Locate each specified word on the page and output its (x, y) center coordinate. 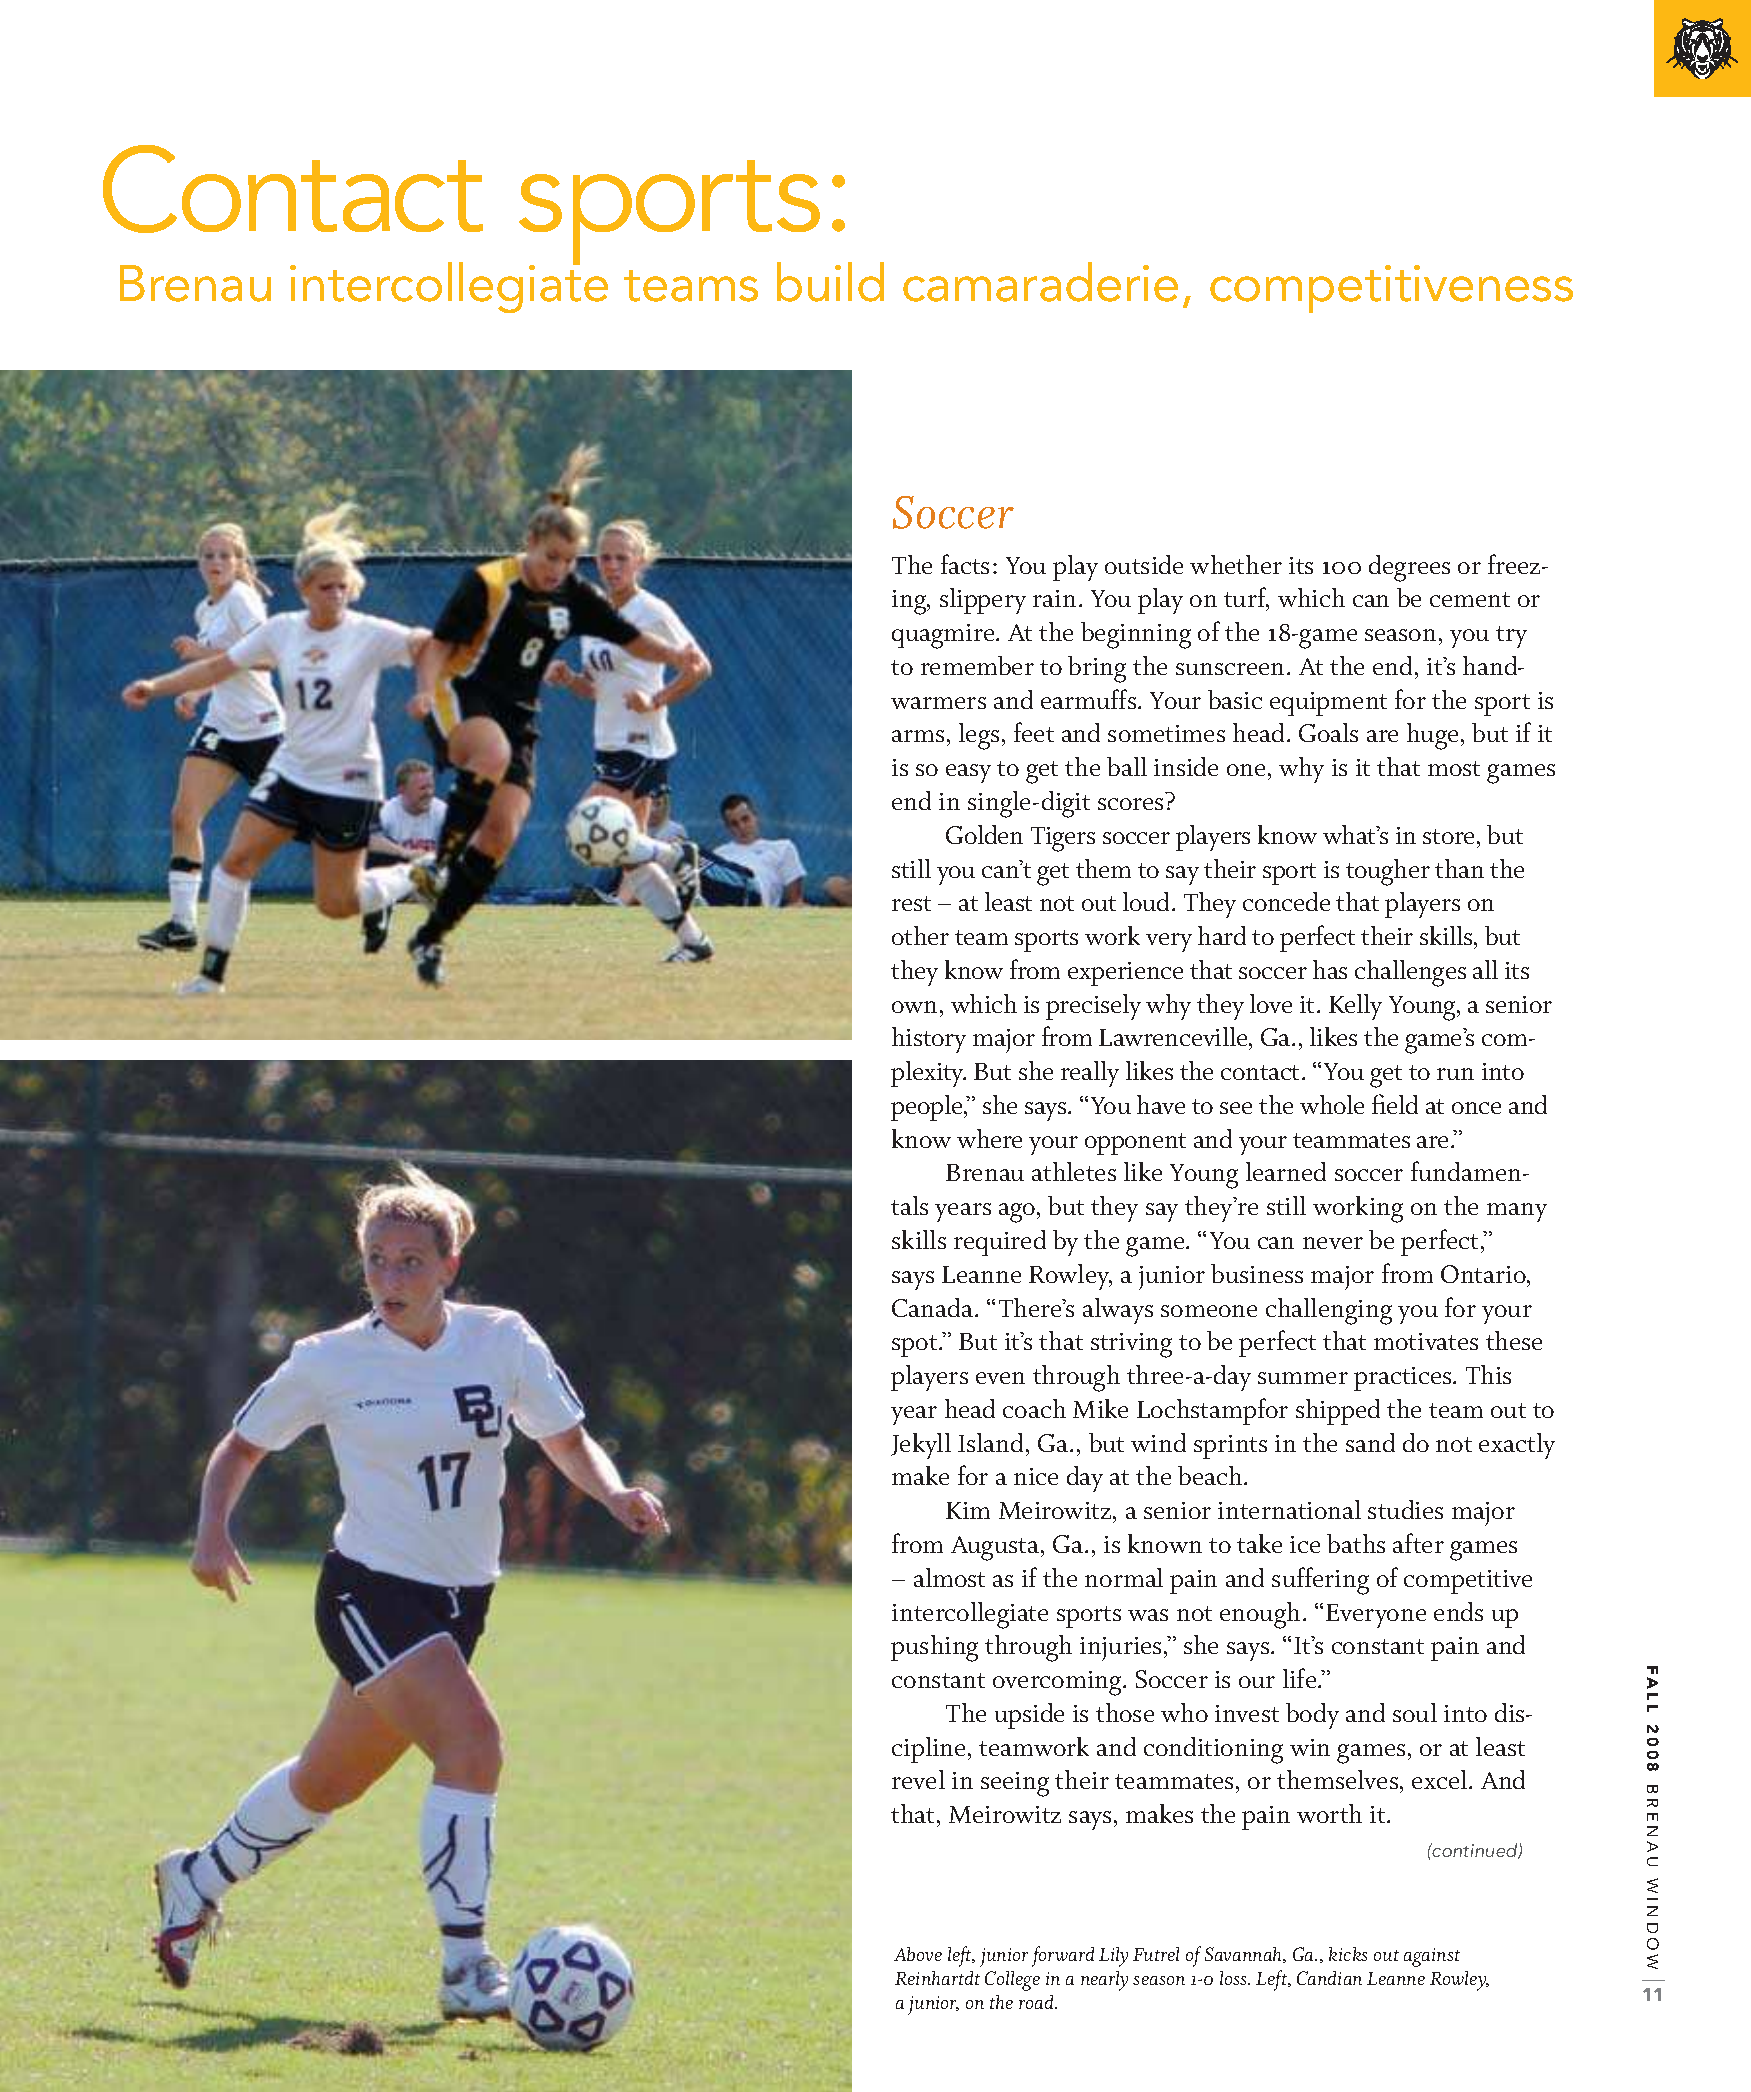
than (1459, 868)
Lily (1113, 1957)
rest (911, 903)
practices (1404, 1379)
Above (918, 1954)
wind (1158, 1442)
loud (1148, 901)
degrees (1409, 568)
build (830, 282)
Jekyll (921, 1446)
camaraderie (1040, 282)
